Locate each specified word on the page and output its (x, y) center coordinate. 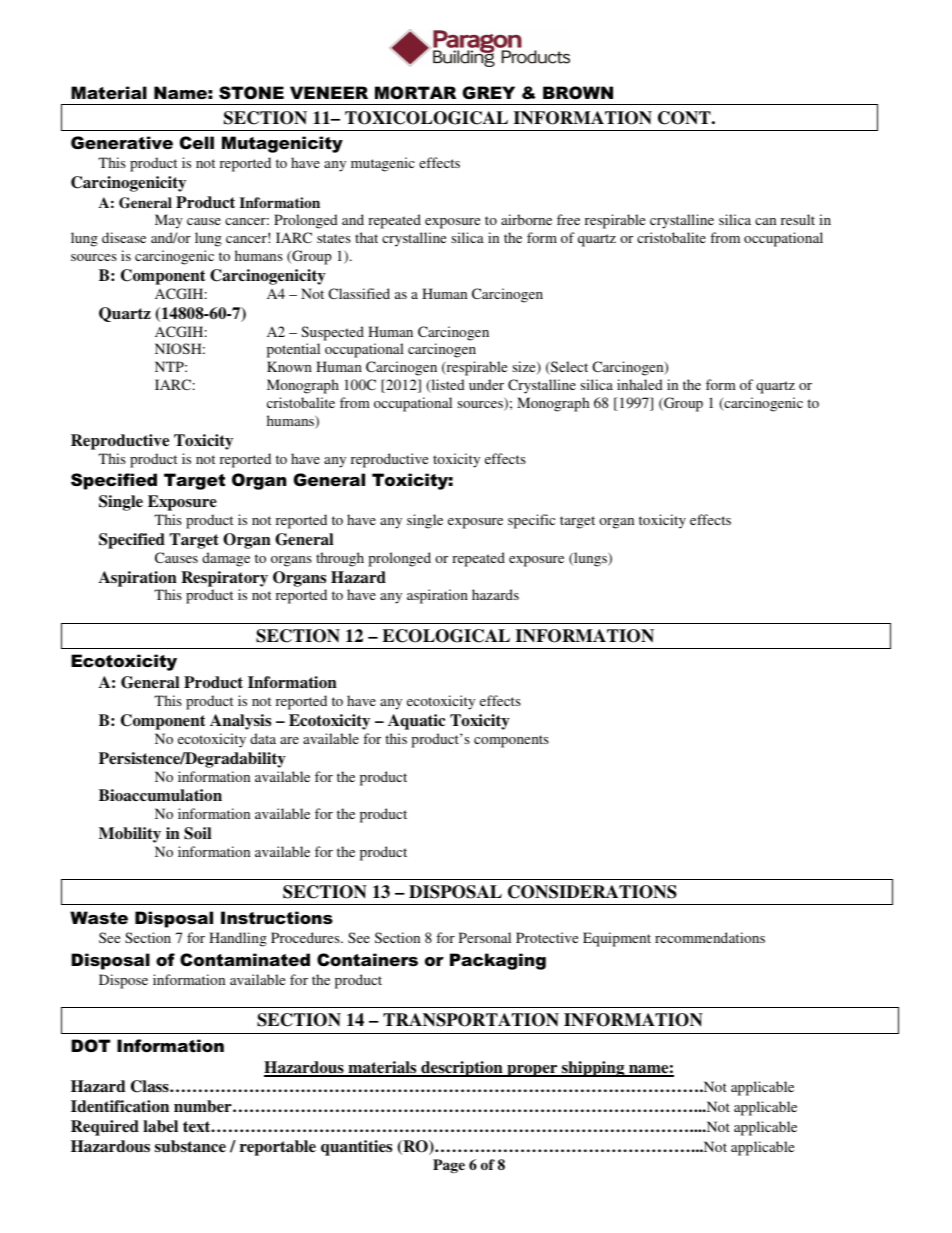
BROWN (578, 92)
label (160, 1126)
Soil (197, 833)
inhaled (640, 384)
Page (449, 1166)
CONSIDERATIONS (592, 892)
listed (447, 386)
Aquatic (416, 722)
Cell (197, 143)
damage (226, 559)
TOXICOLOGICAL (426, 118)
